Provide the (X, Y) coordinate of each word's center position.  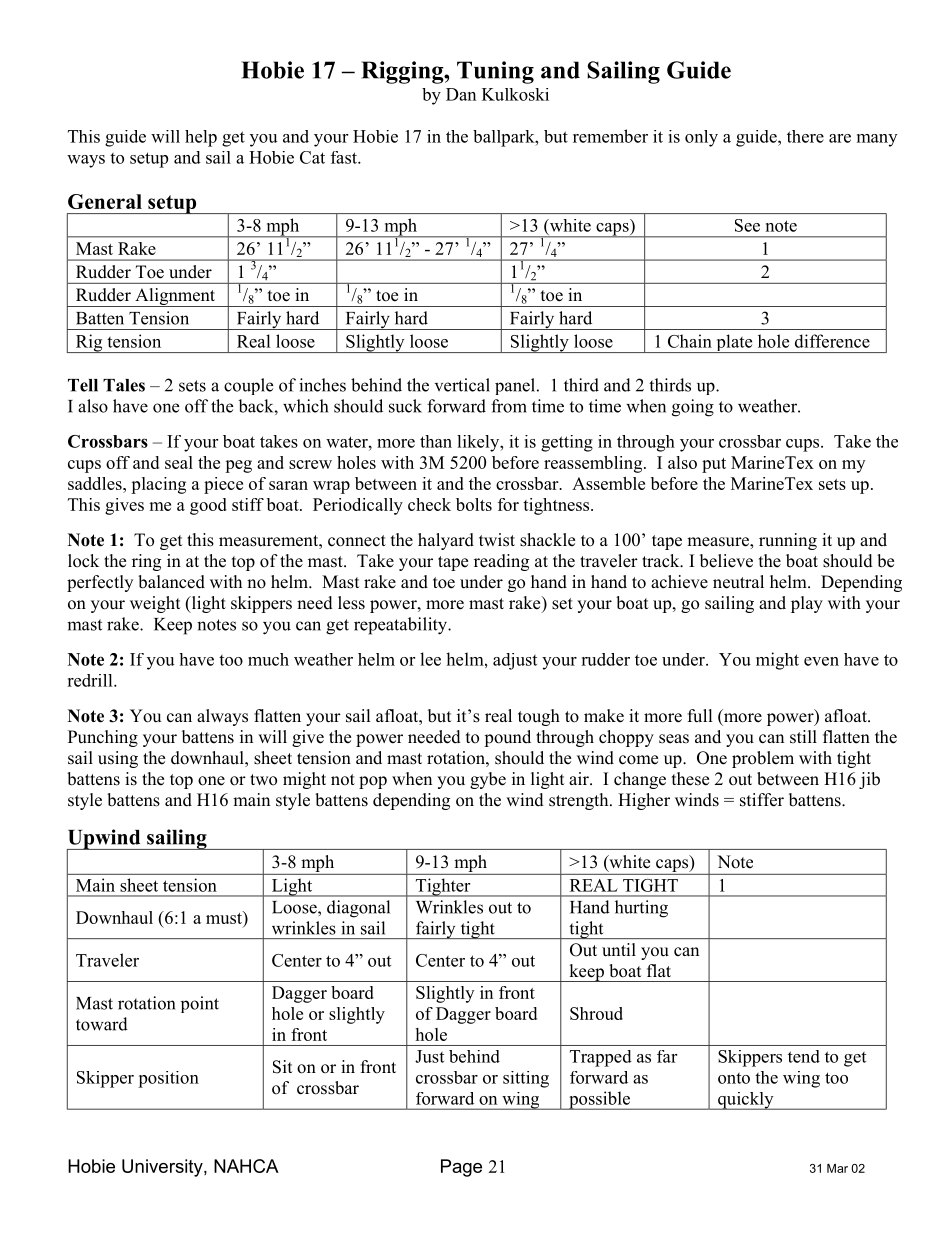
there (805, 136)
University (163, 1168)
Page (461, 1168)
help (201, 138)
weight (155, 604)
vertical (462, 385)
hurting (641, 909)
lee (430, 659)
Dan (461, 94)
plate (734, 343)
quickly (746, 1101)
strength (580, 801)
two (263, 780)
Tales (124, 385)
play (807, 604)
